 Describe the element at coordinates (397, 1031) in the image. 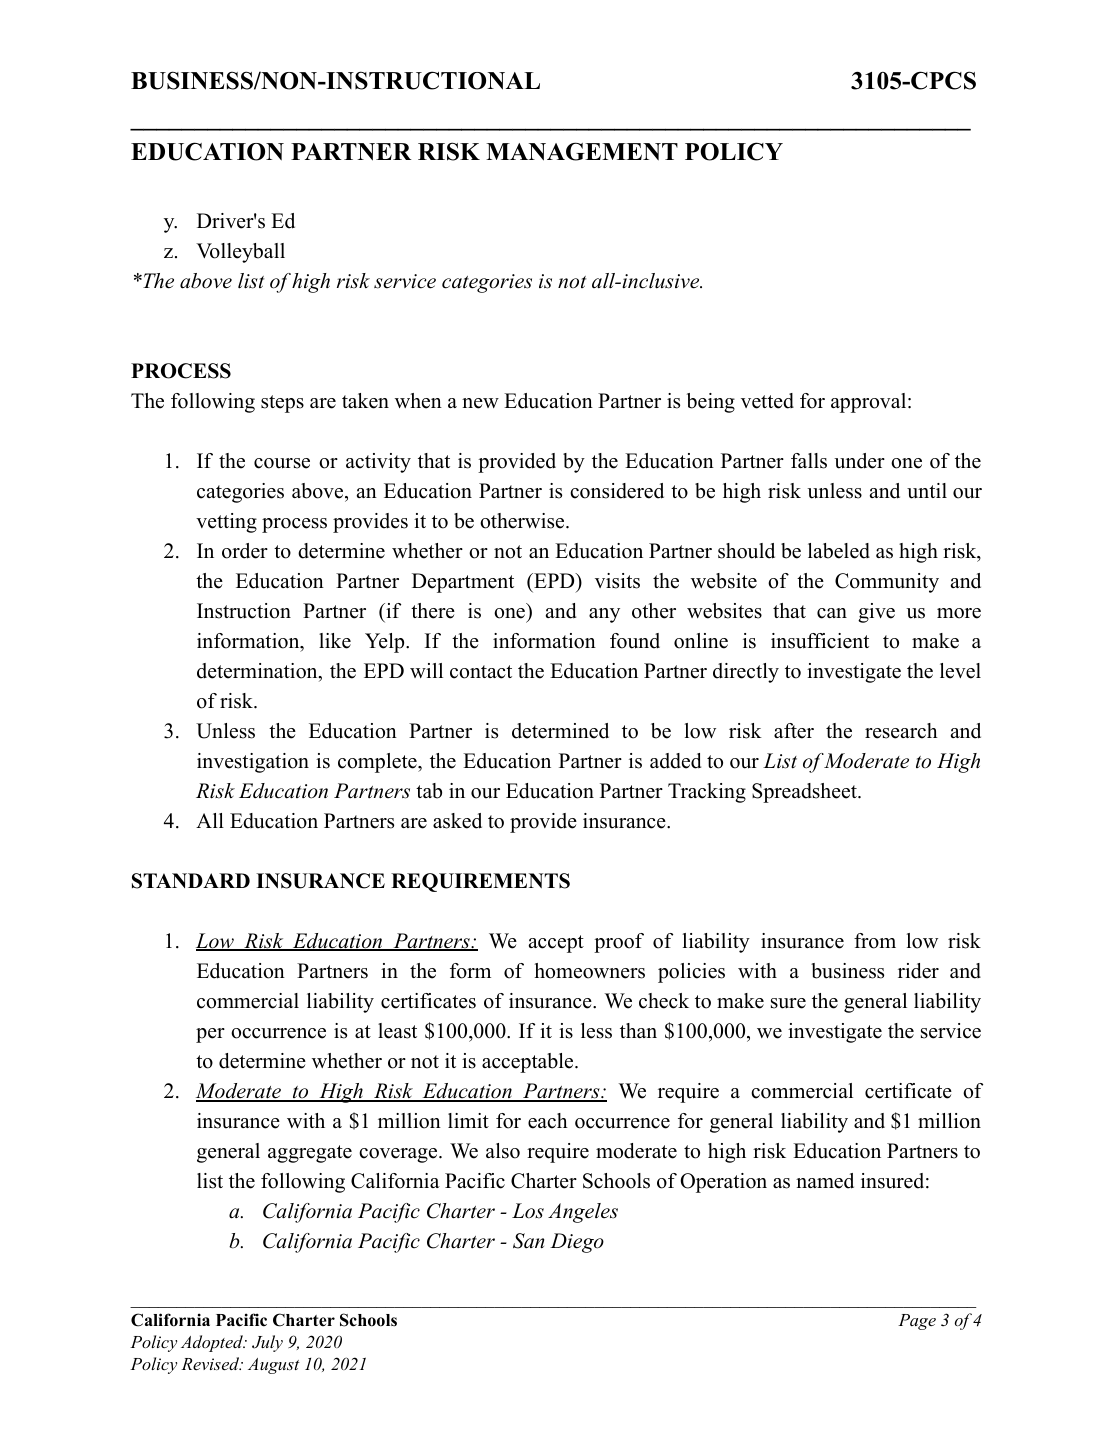

I see `least` at that location.
